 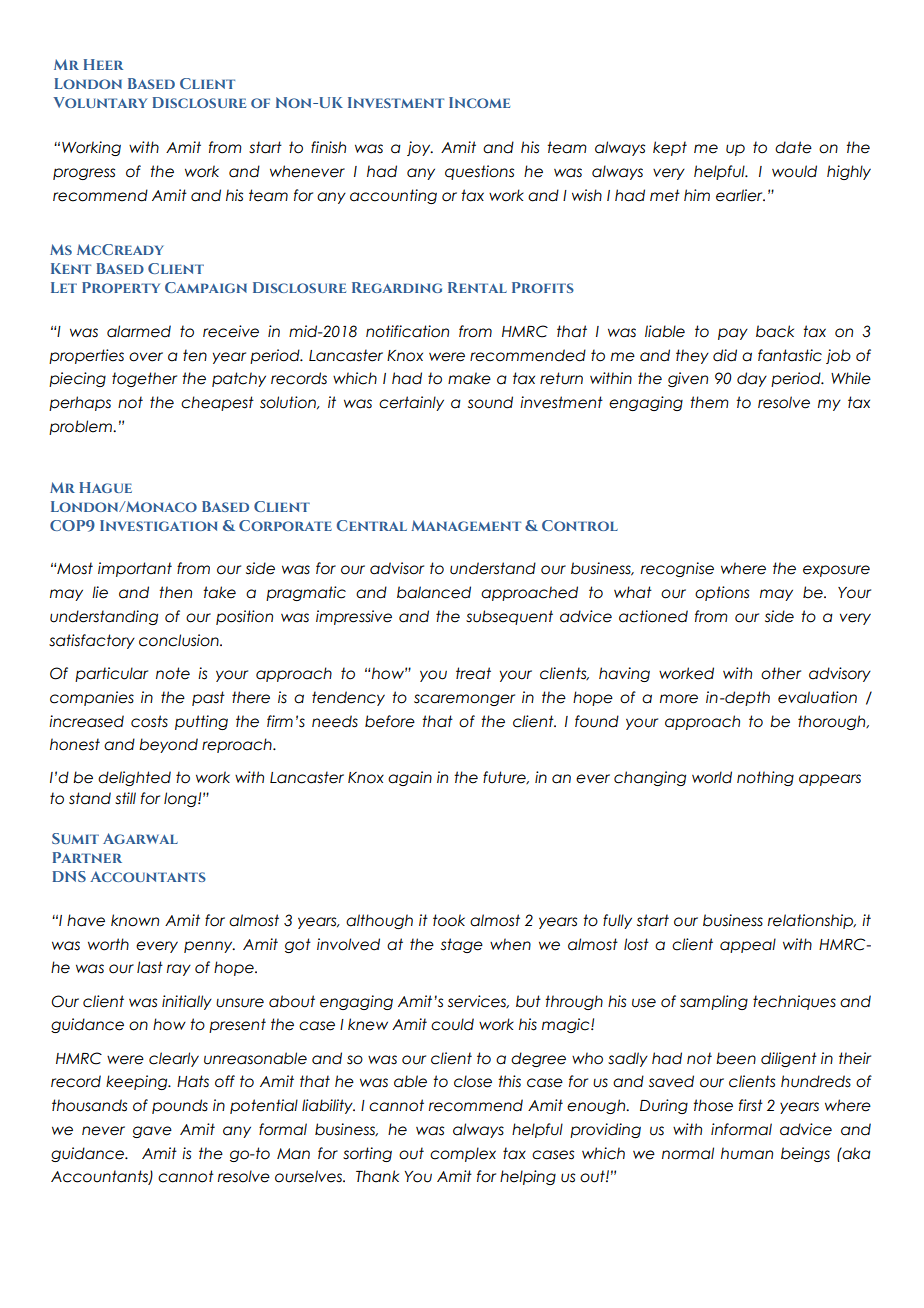 What do you see at coordinates (410, 778) in the document?
I see `again` at bounding box center [410, 778].
